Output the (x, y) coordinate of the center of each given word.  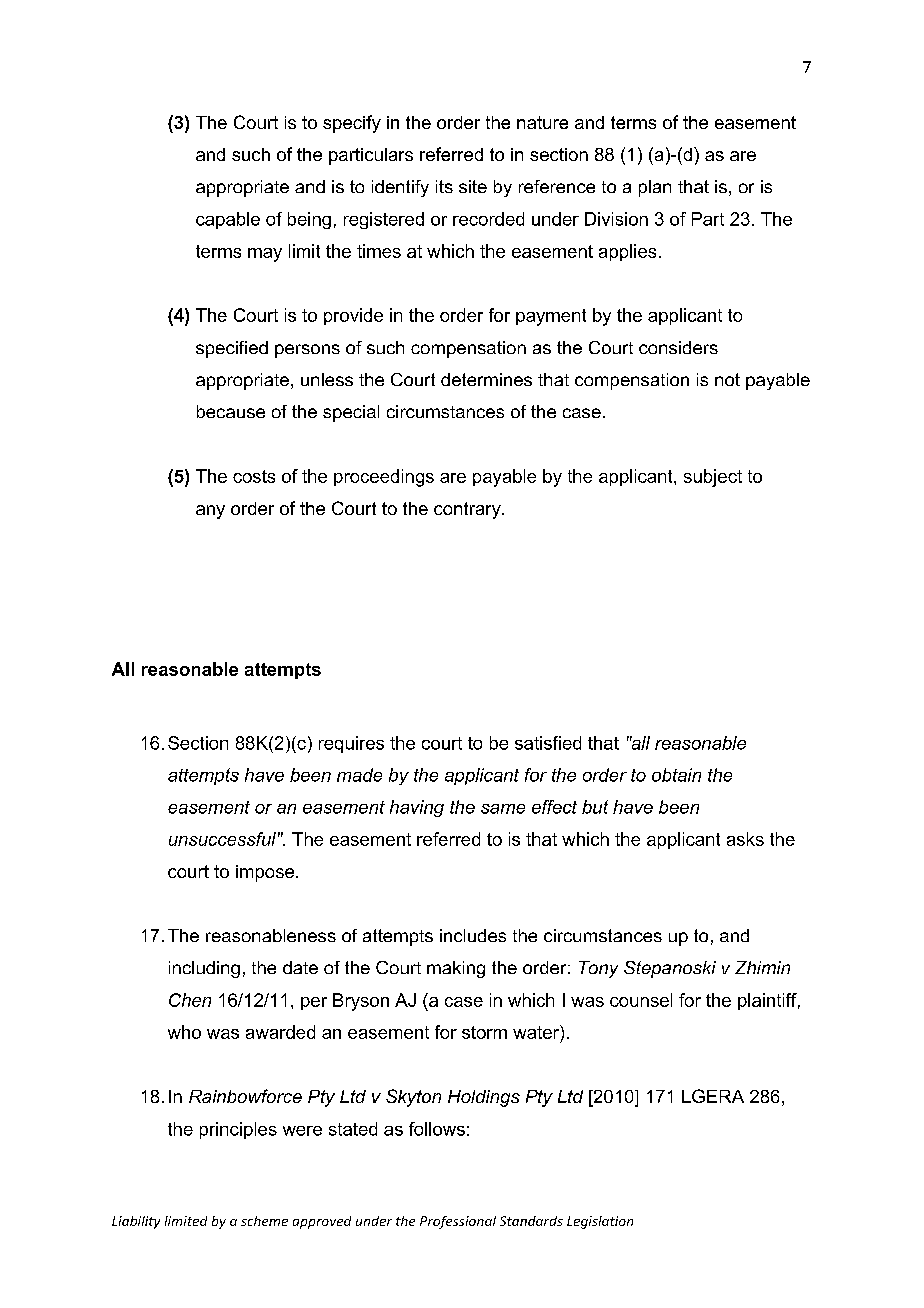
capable (228, 220)
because (231, 411)
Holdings (484, 1098)
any (210, 512)
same (503, 809)
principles (238, 1130)
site (473, 186)
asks (745, 839)
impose (266, 873)
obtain (676, 775)
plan (655, 188)
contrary (468, 510)
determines (486, 379)
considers (678, 347)
